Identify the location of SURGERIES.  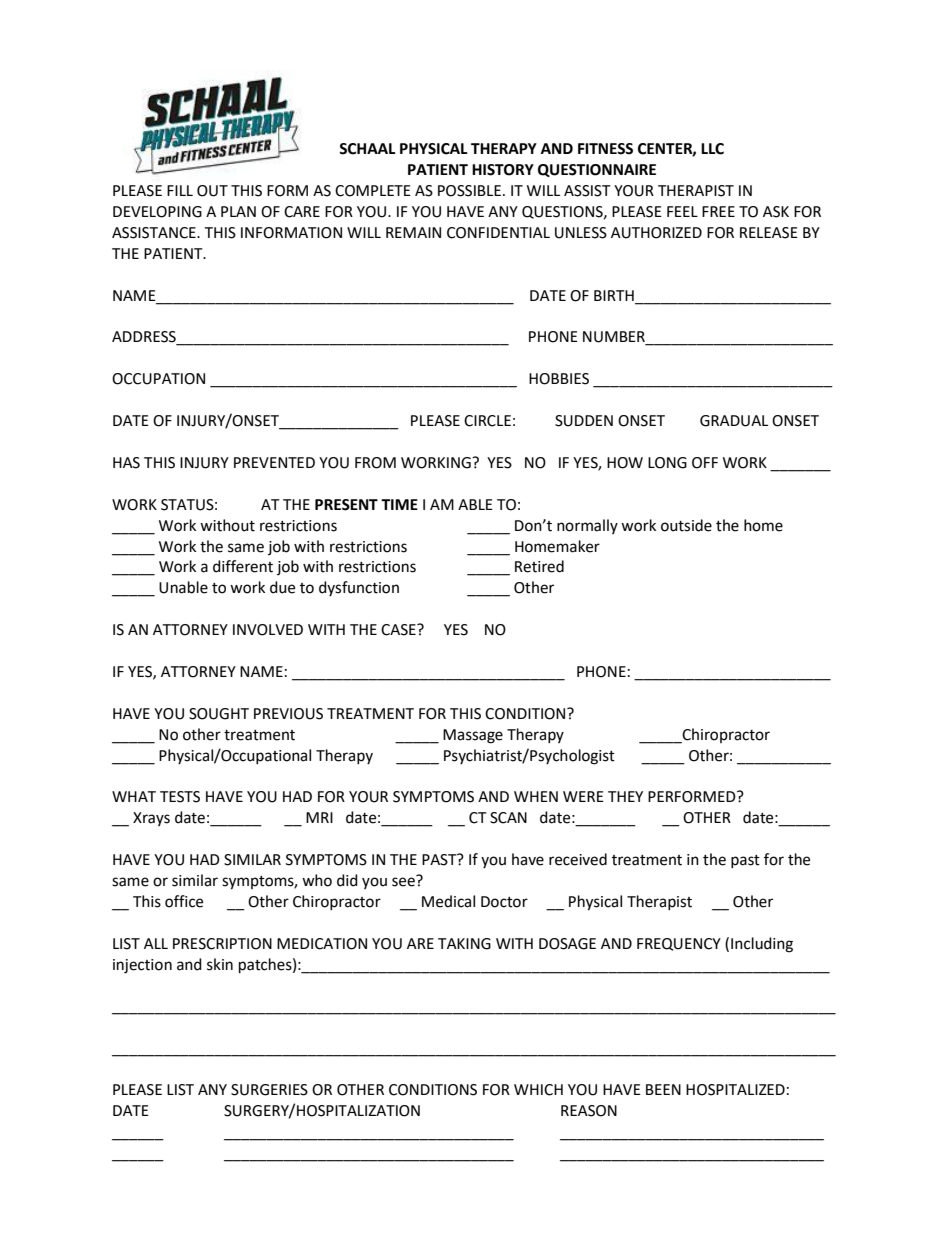
(269, 1090).
